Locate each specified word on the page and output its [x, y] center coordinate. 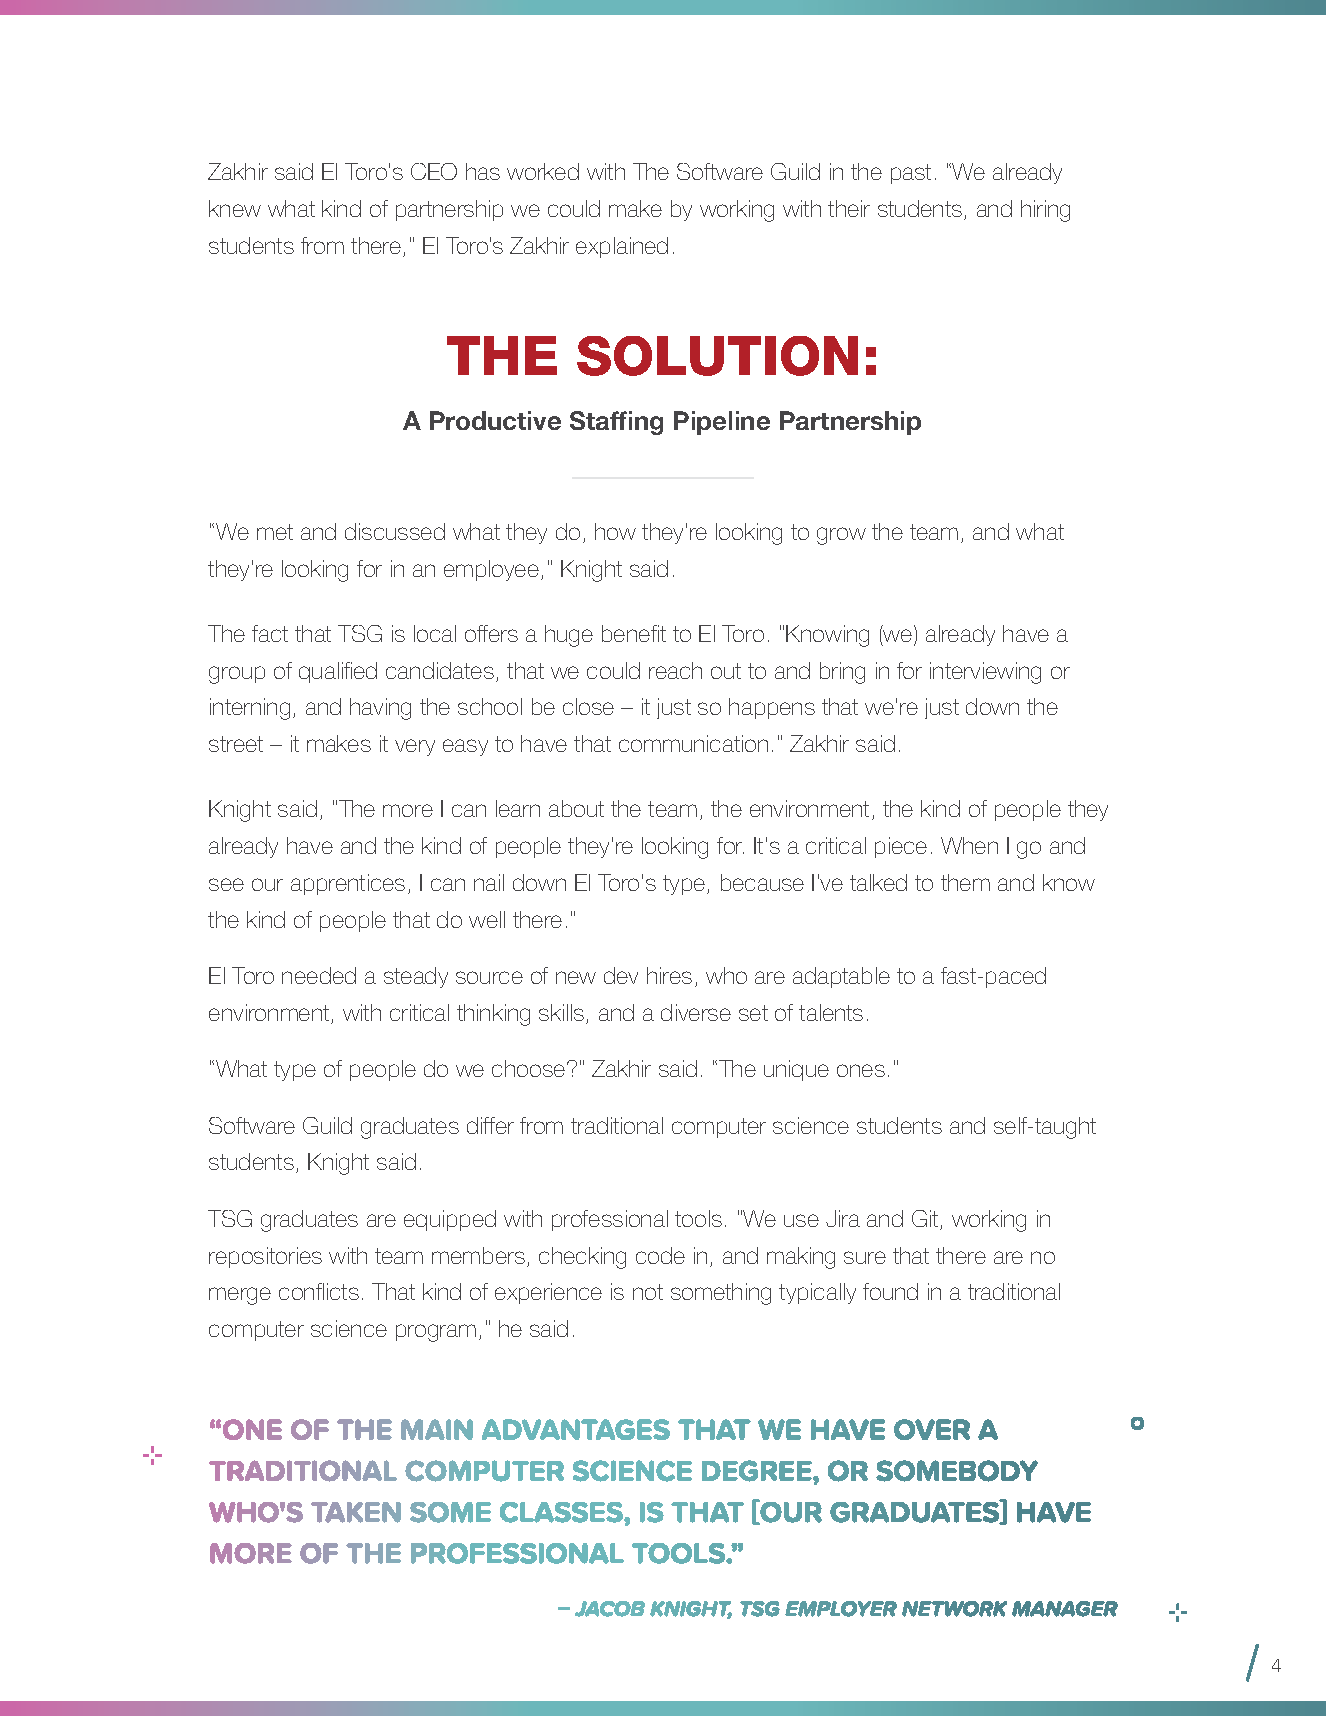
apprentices [348, 884]
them [965, 882]
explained [622, 247]
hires [669, 975]
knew [235, 208]
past [911, 174]
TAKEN [356, 1512]
